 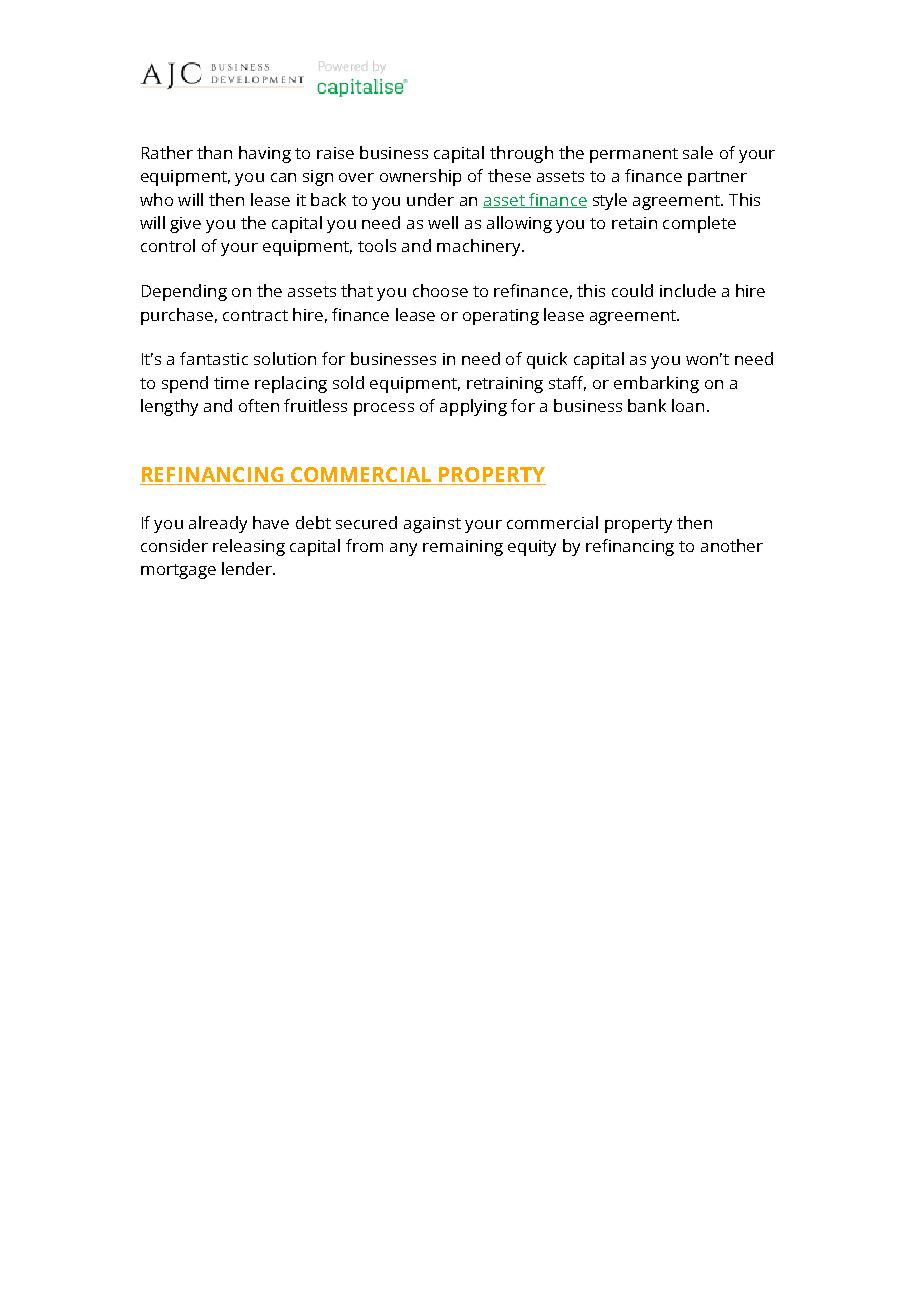 I want to click on control, so click(x=168, y=245).
